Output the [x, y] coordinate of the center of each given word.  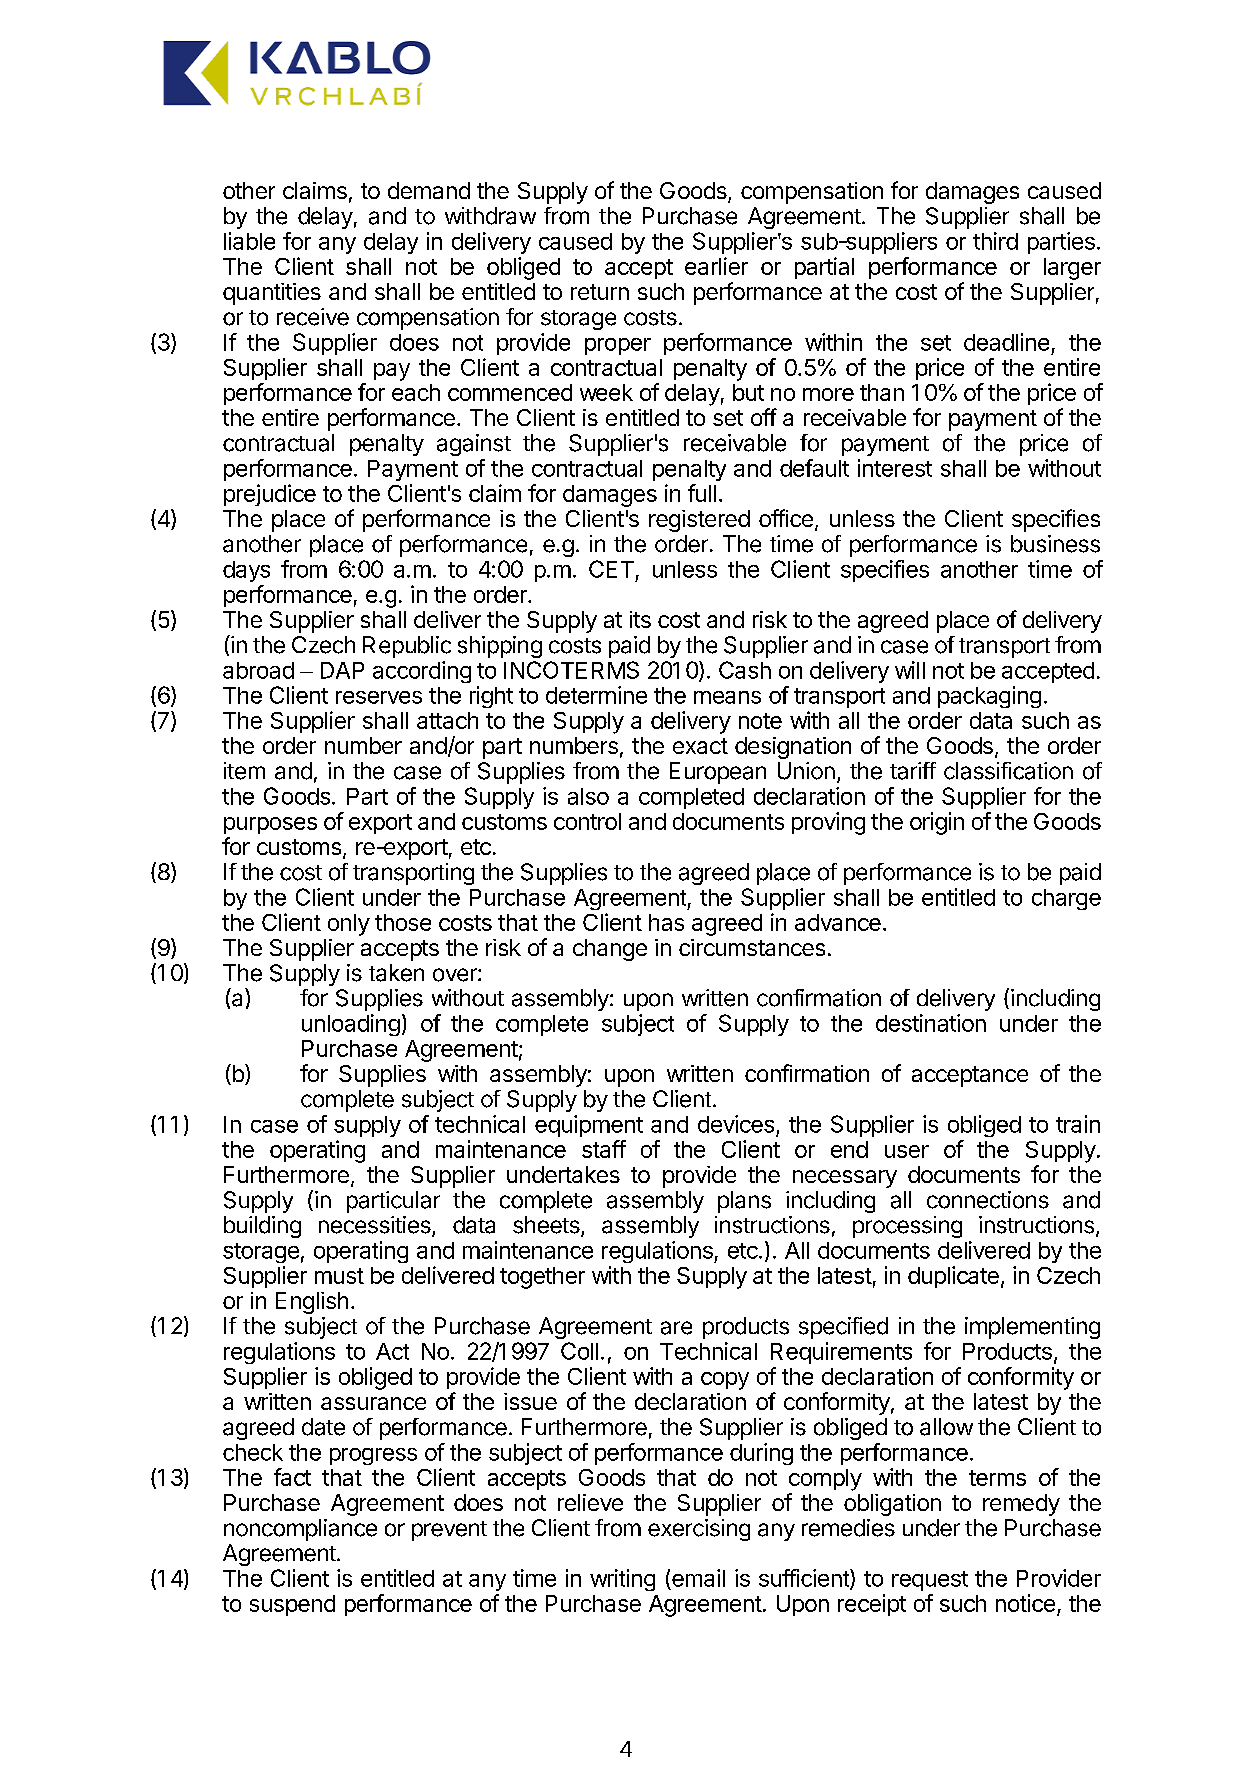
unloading [351, 1025]
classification [1008, 771]
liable [249, 241]
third [995, 241]
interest [895, 468]
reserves [379, 697]
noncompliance [300, 1530]
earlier [716, 266]
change [610, 950]
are [676, 1328]
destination [931, 1023]
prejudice [270, 495]
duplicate [953, 1277]
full [702, 493]
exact [700, 746]
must [339, 1276]
